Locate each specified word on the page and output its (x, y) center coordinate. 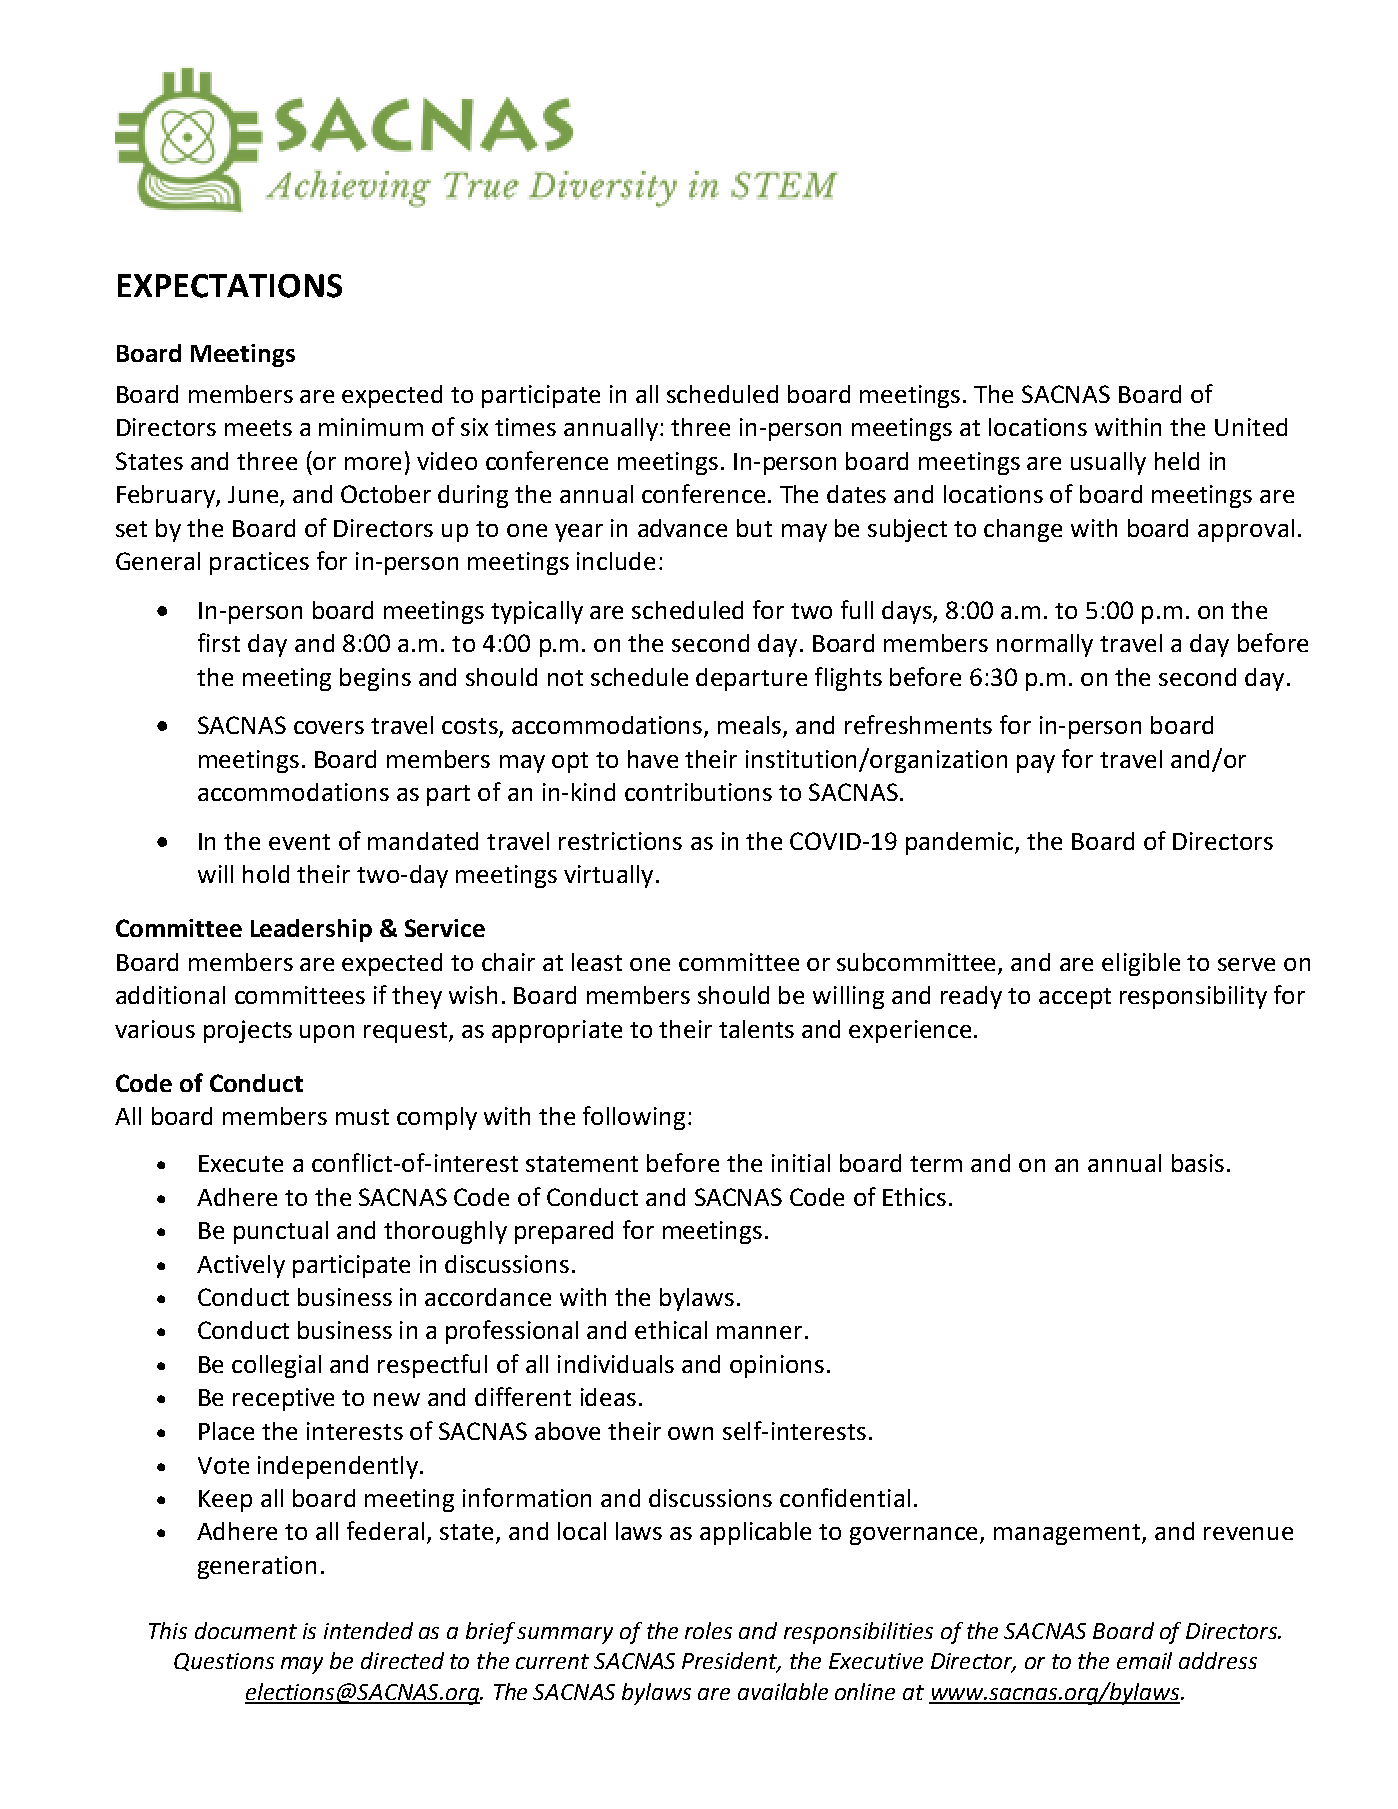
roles (708, 1630)
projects (248, 1031)
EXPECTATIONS (230, 286)
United (1251, 427)
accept (1075, 998)
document (246, 1630)
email (1144, 1660)
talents (756, 1029)
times (525, 427)
